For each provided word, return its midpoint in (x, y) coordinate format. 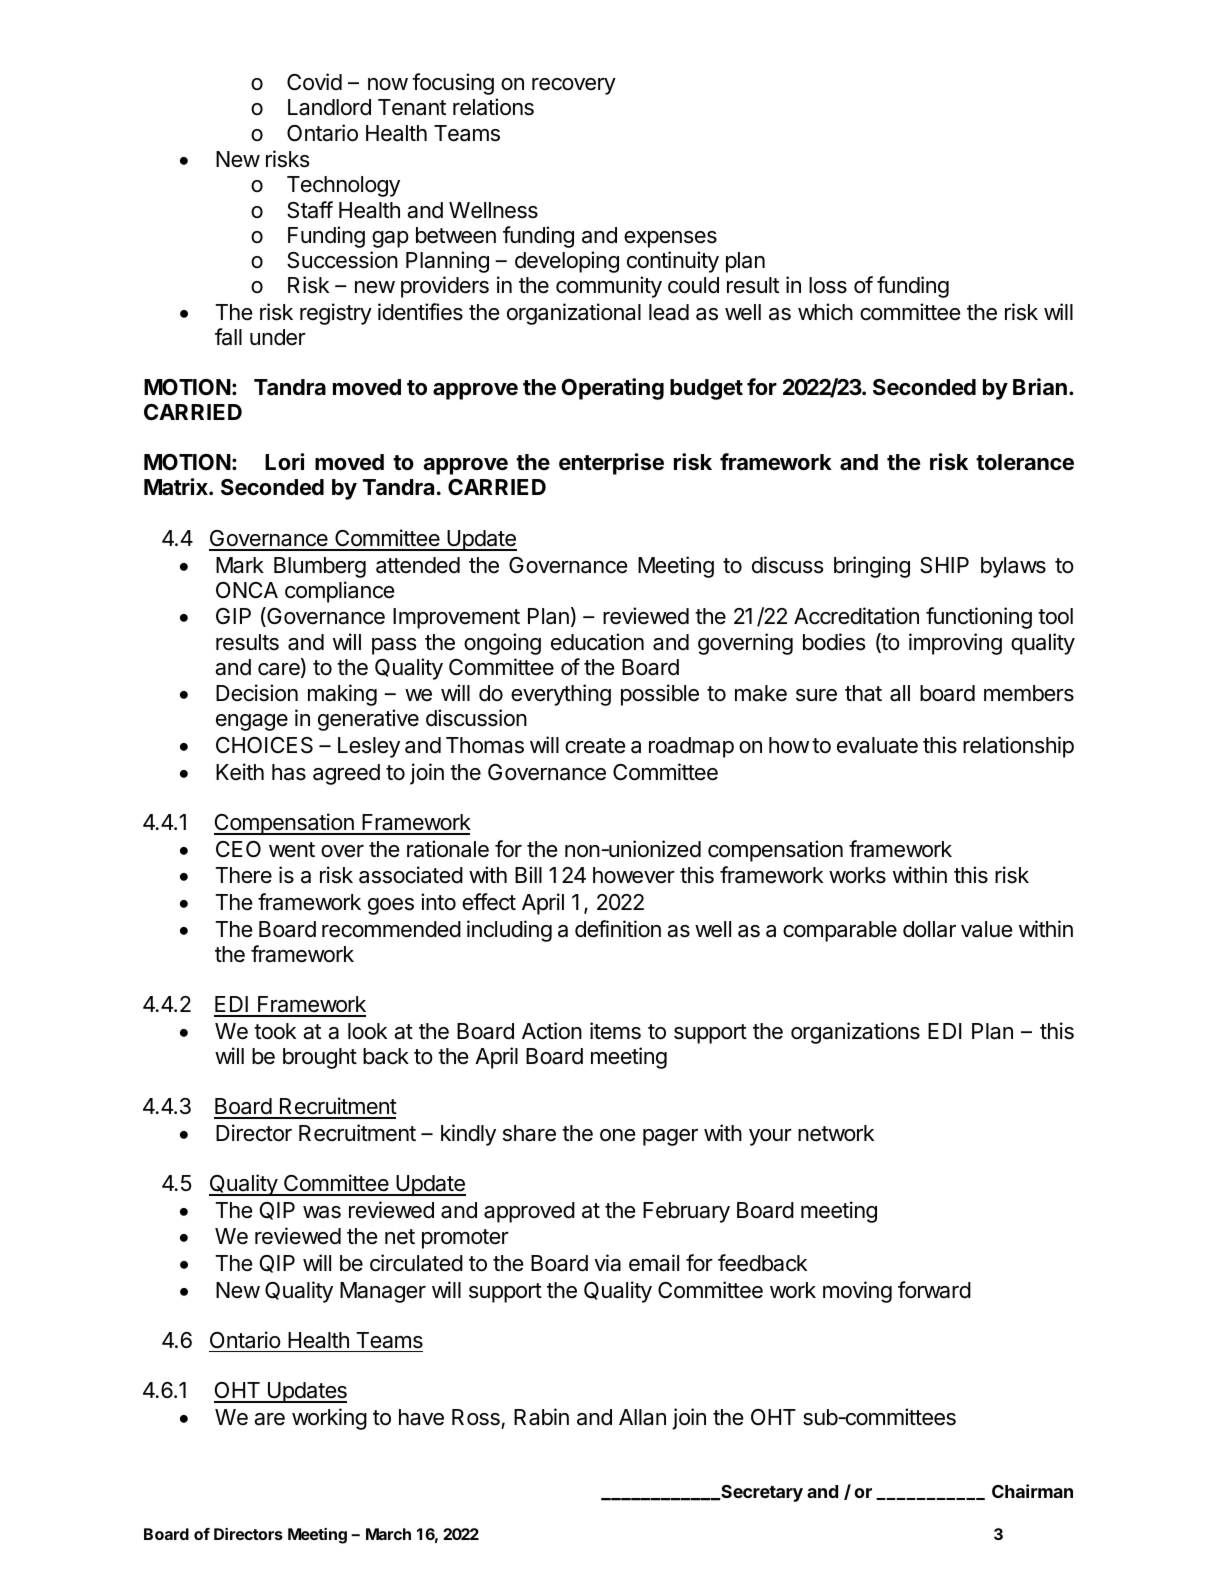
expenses (670, 239)
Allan (642, 1417)
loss (828, 285)
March (388, 1534)
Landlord (329, 107)
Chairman (1032, 1491)
